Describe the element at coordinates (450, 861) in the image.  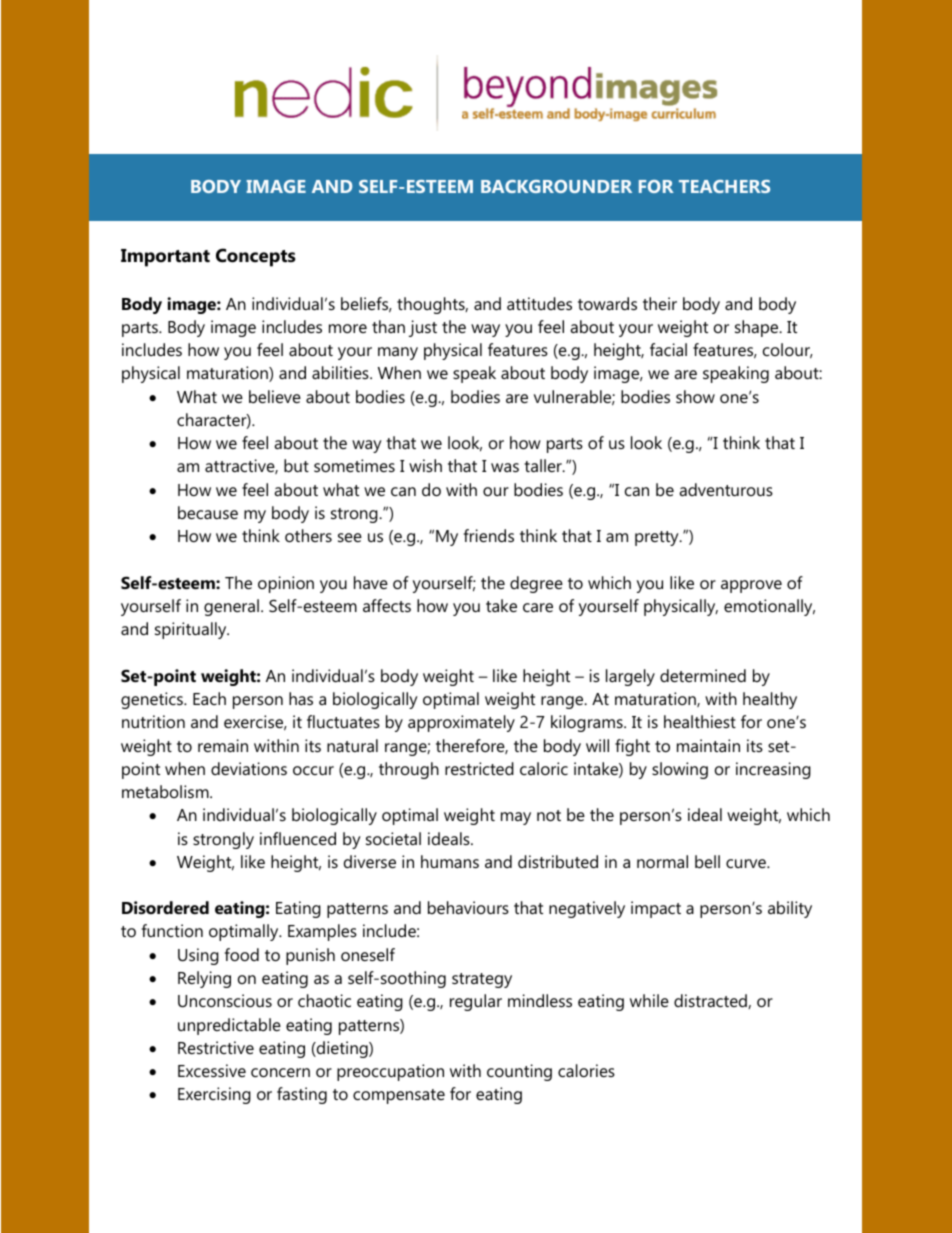
I see `humans` at that location.
